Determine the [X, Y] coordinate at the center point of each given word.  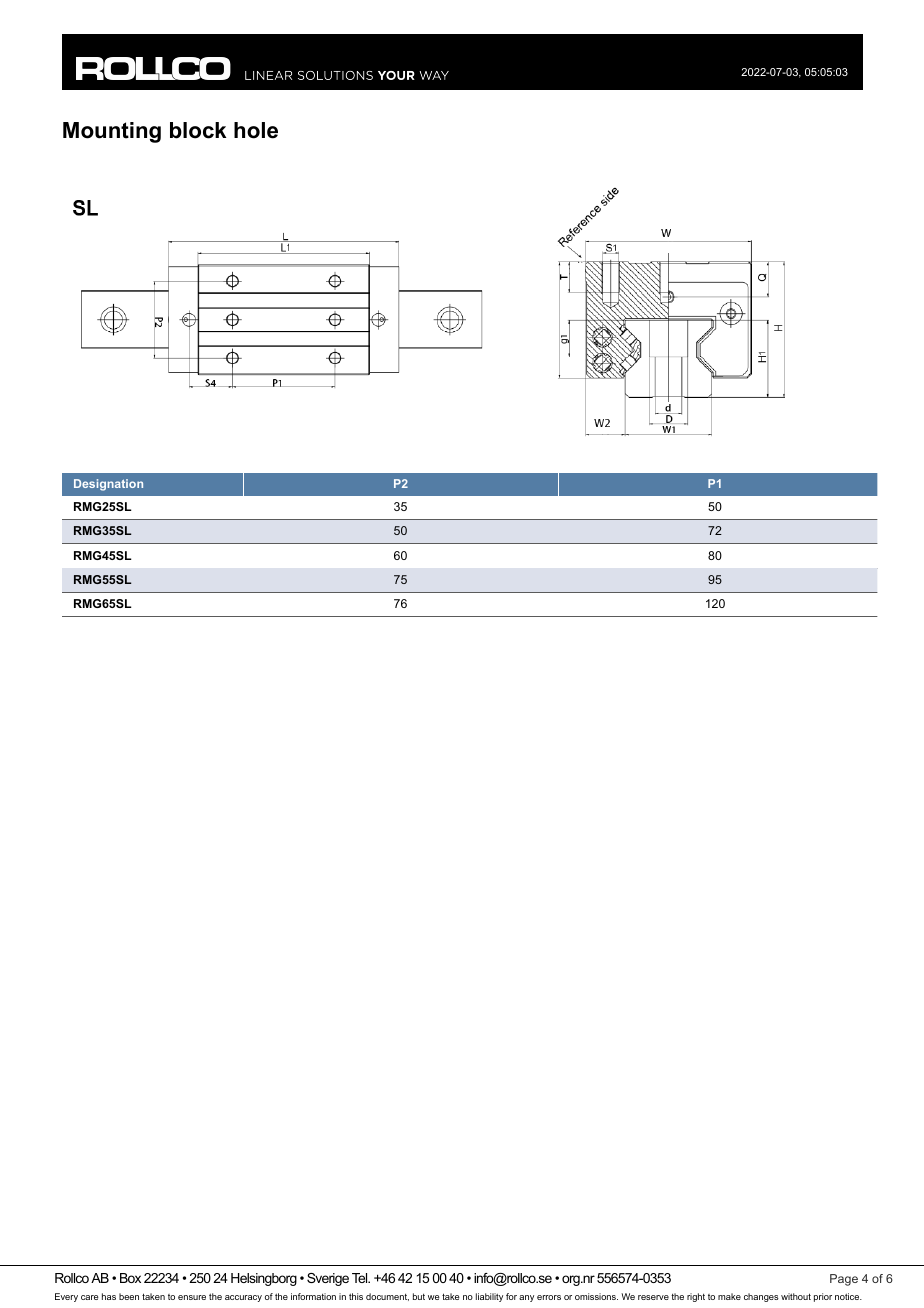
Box [130, 1278]
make [729, 1296]
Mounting [112, 132]
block [198, 130]
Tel [361, 1278]
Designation [108, 485]
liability [489, 1297]
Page [844, 1280]
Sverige [328, 1279]
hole [256, 130]
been [129, 1296]
